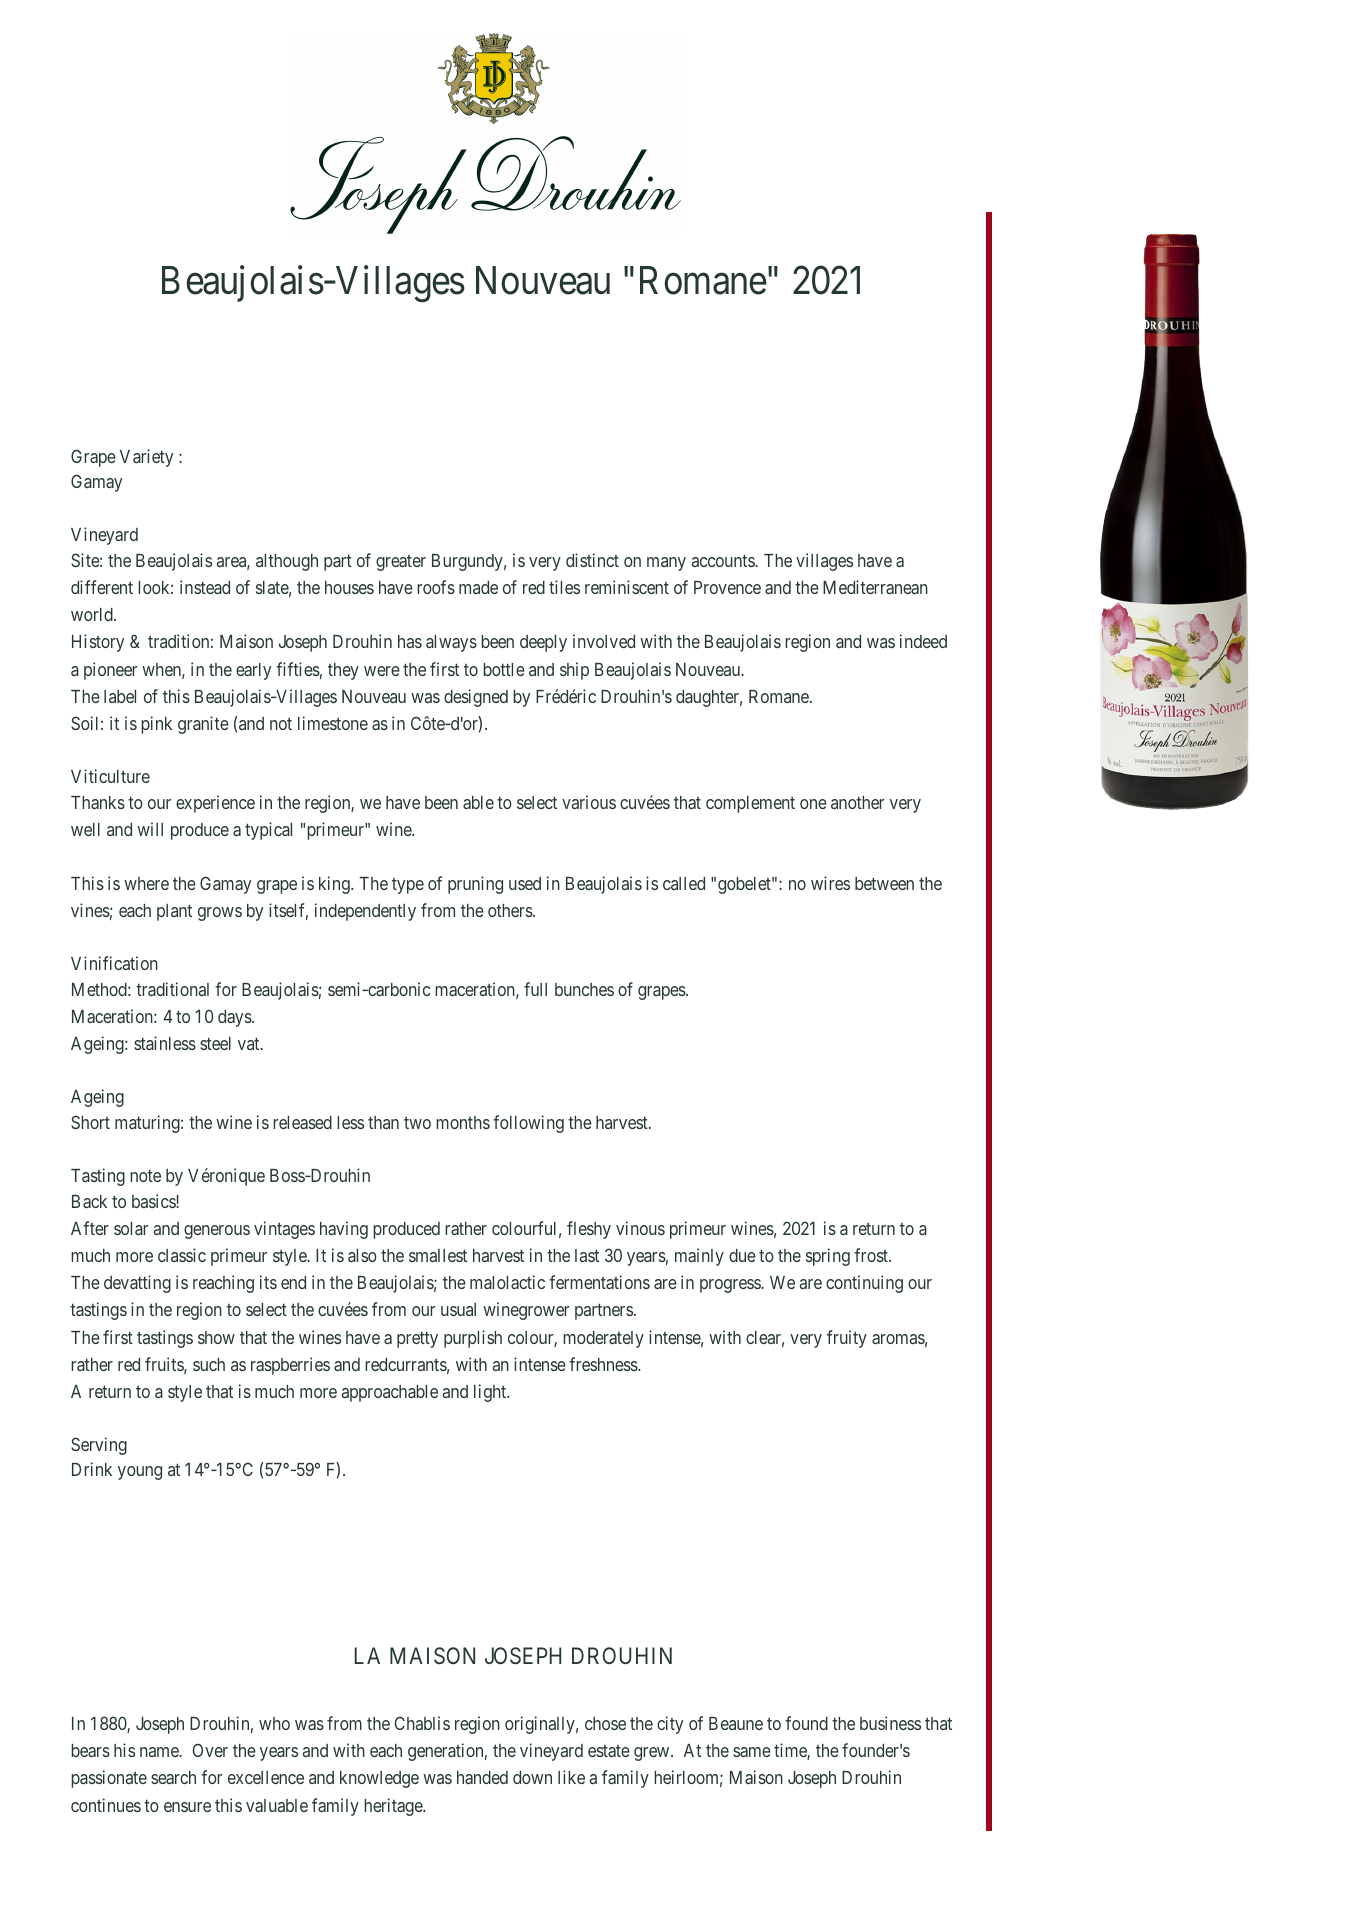  What do you see at coordinates (174, 912) in the page?
I see `plant` at bounding box center [174, 912].
